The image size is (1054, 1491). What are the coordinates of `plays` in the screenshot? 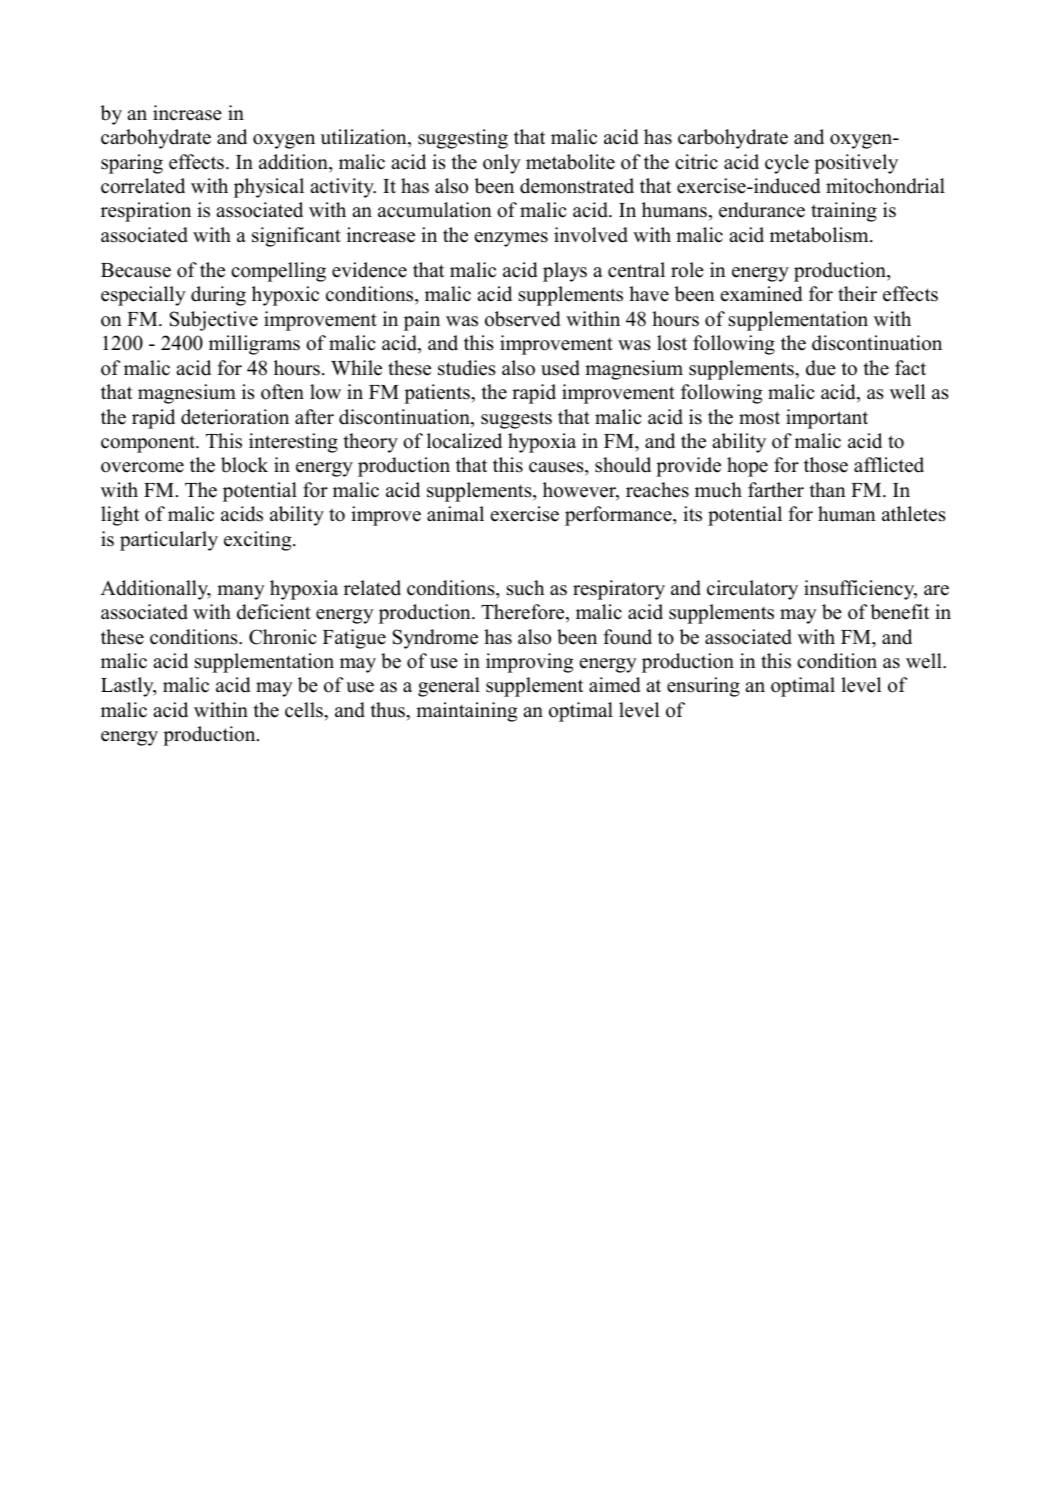 It's located at (565, 272).
